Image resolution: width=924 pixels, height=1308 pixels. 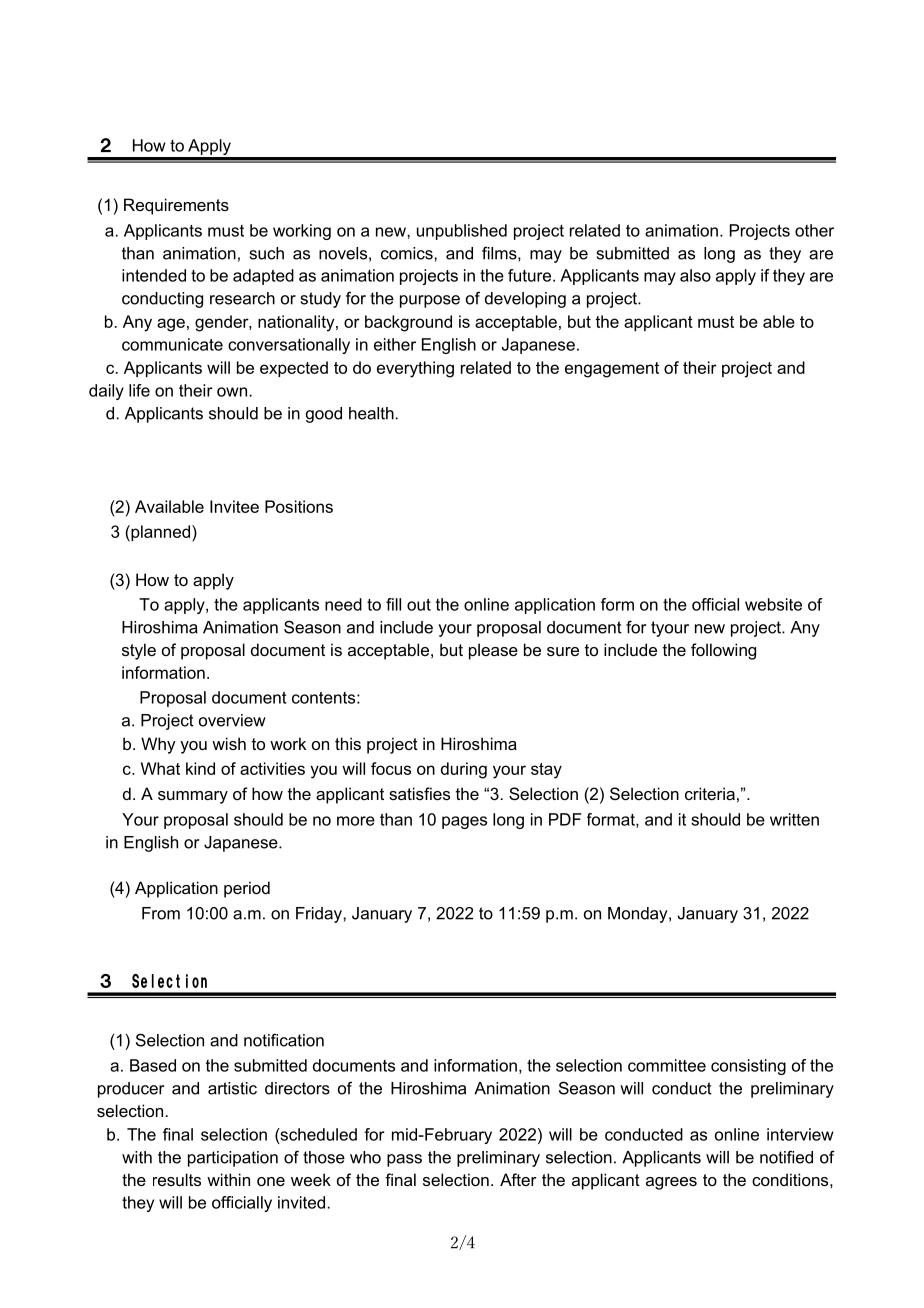 I want to click on also, so click(x=695, y=275).
